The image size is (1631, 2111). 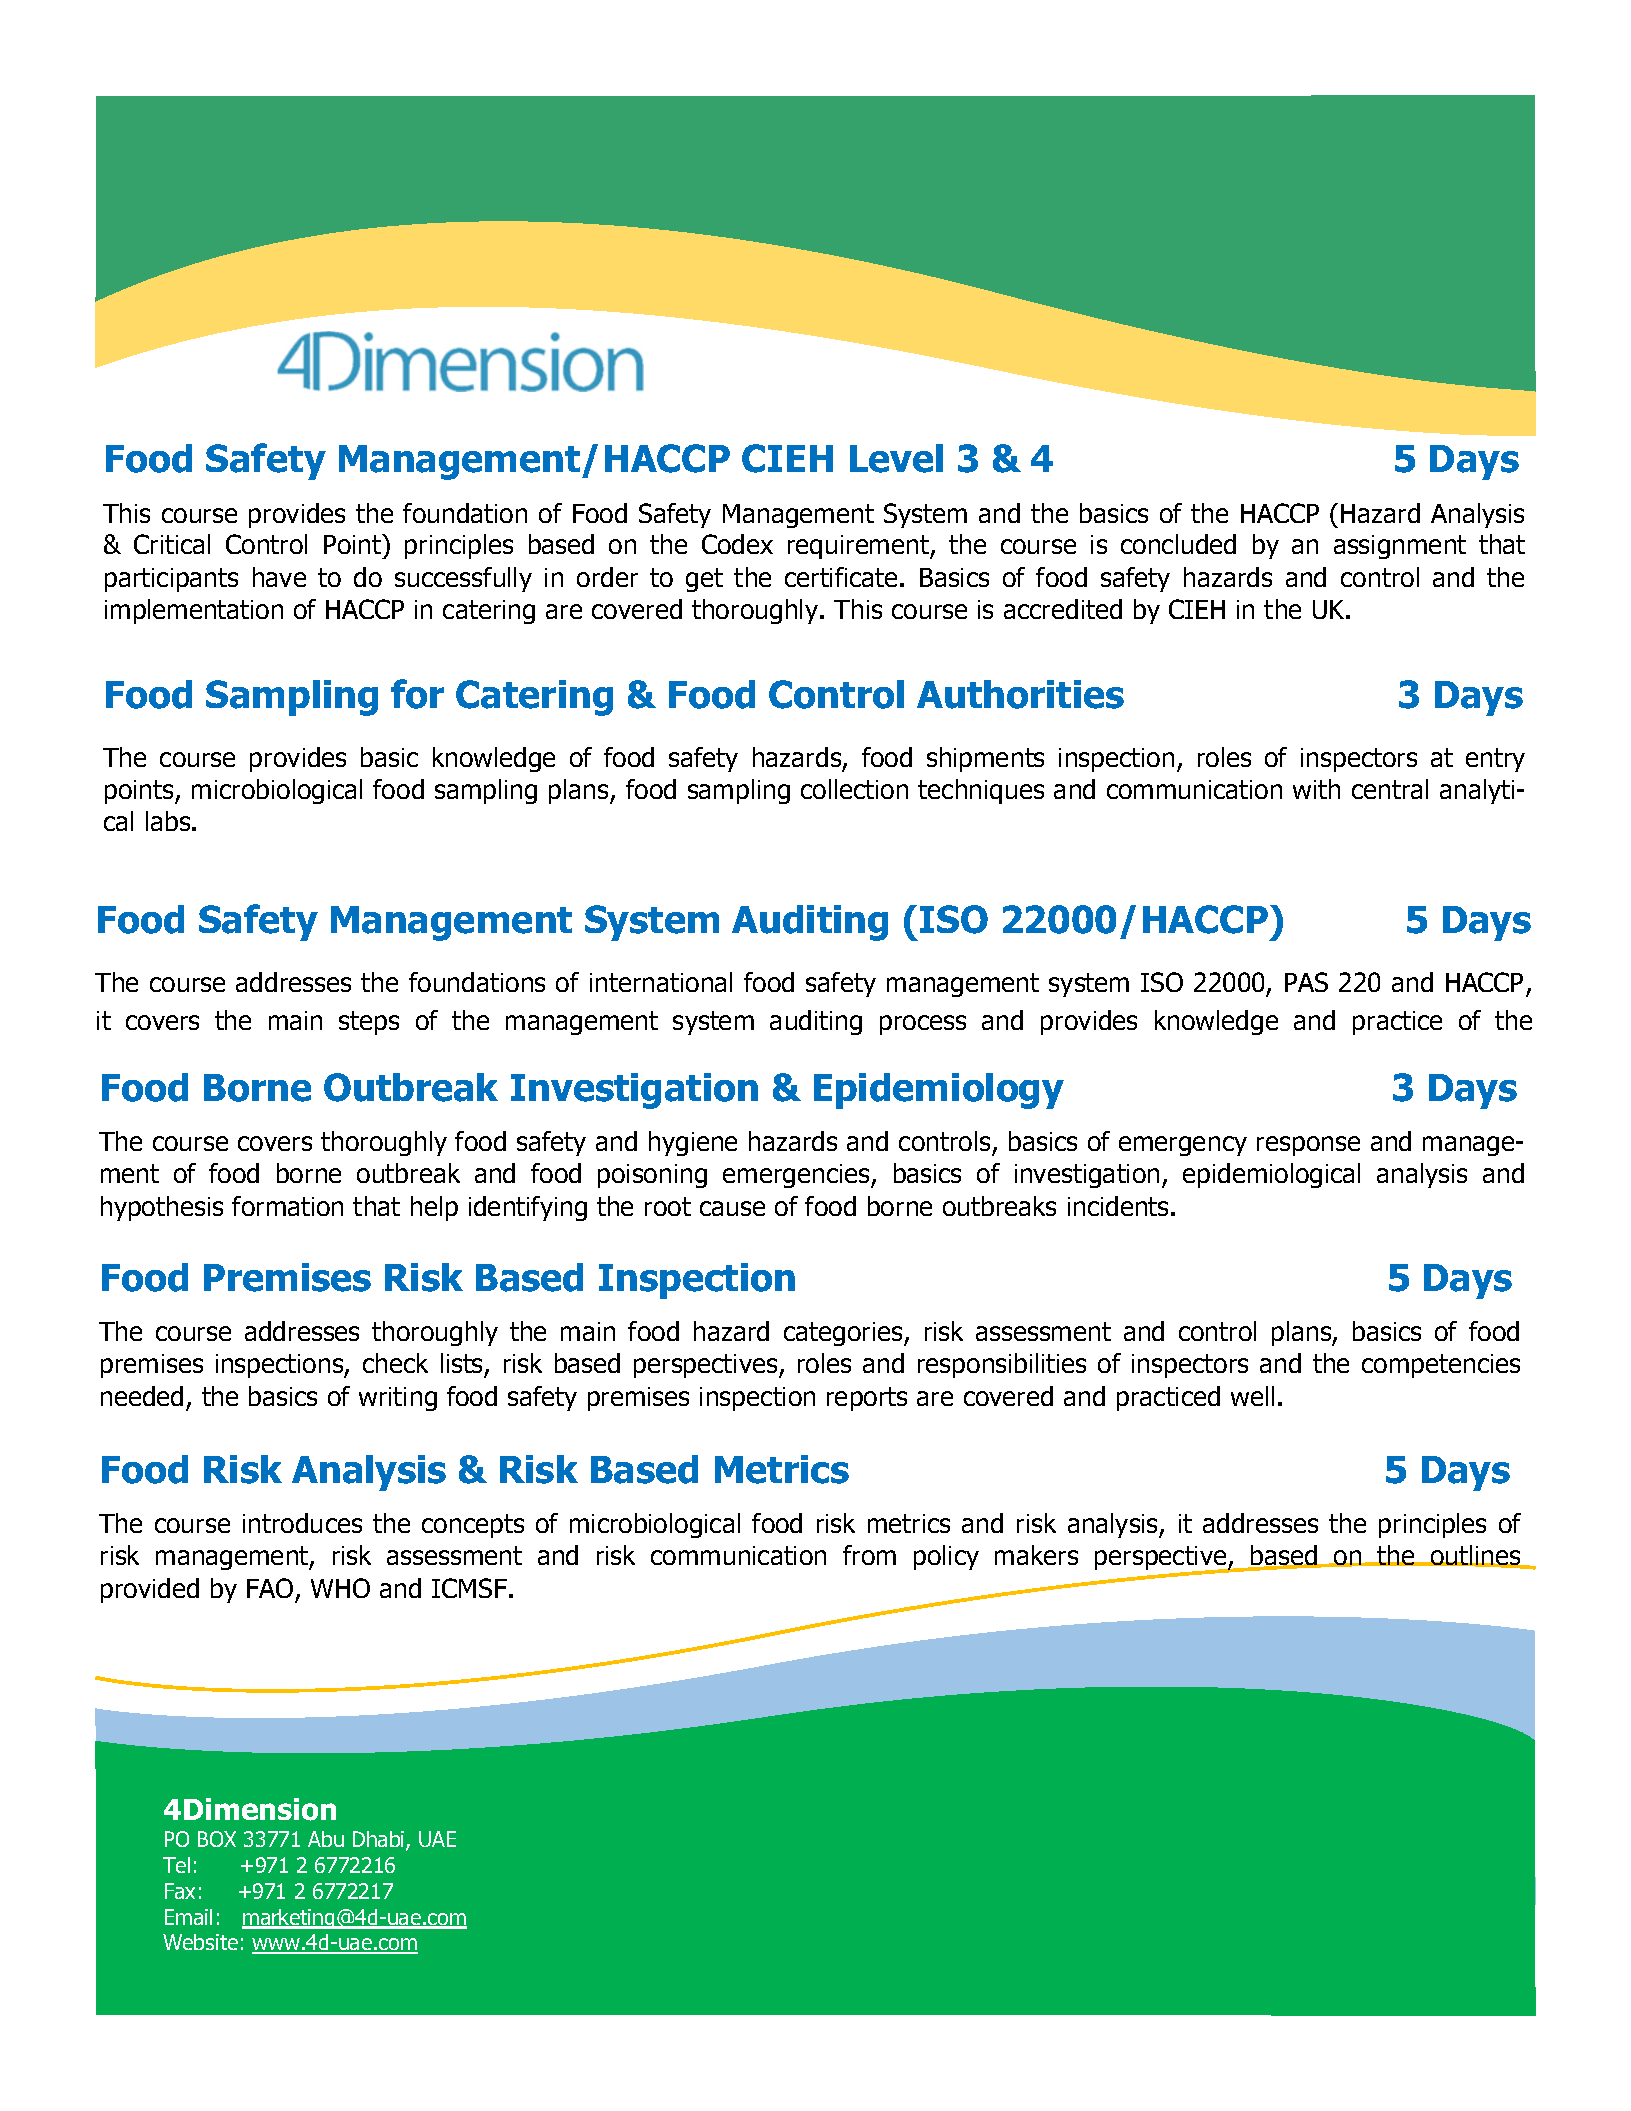 What do you see at coordinates (395, 1363) in the page?
I see `check` at bounding box center [395, 1363].
